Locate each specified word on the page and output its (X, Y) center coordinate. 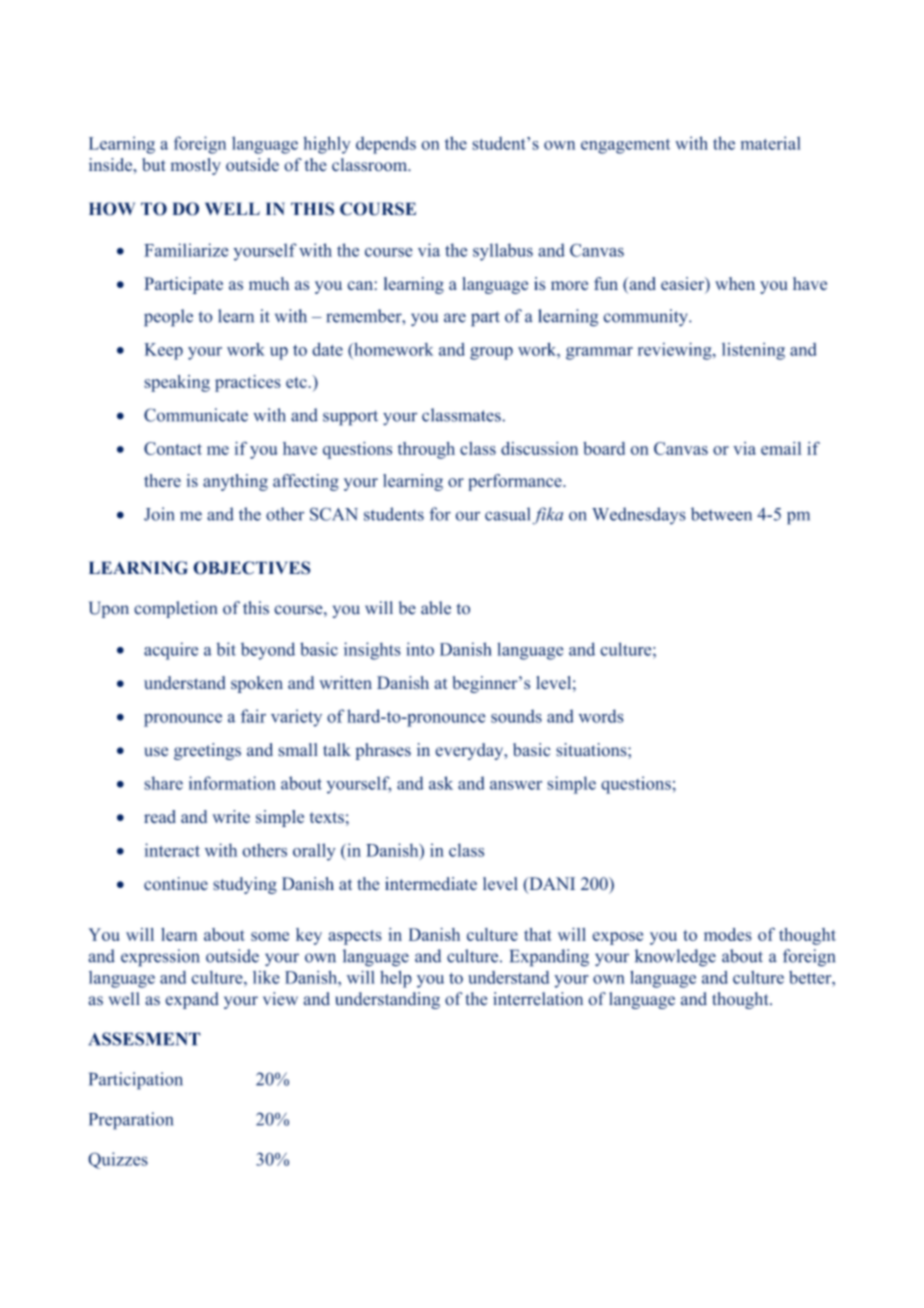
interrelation (538, 999)
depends (386, 145)
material (771, 143)
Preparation (131, 1121)
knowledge (675, 958)
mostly (196, 166)
